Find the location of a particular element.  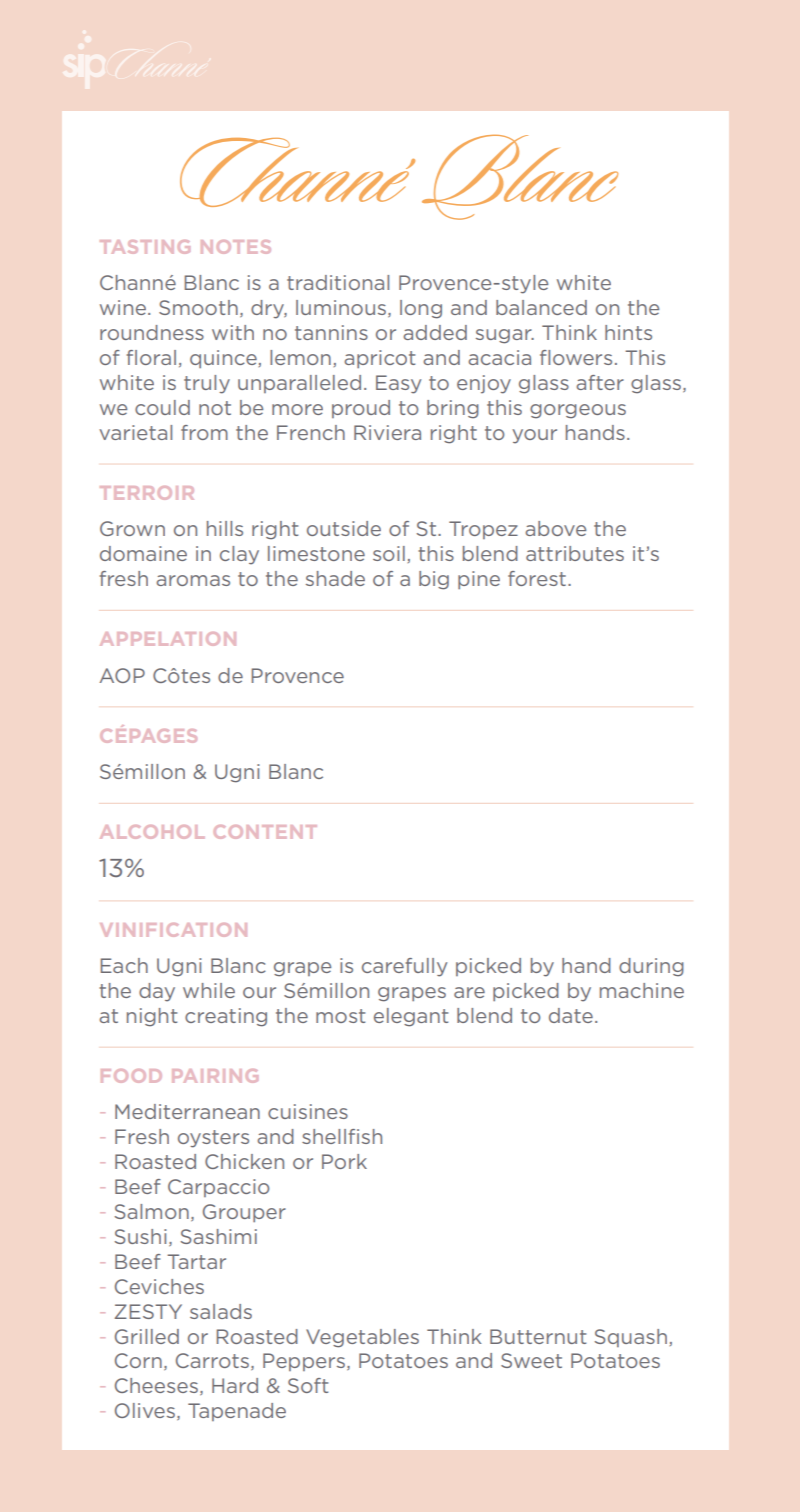

long is located at coordinates (421, 309).
